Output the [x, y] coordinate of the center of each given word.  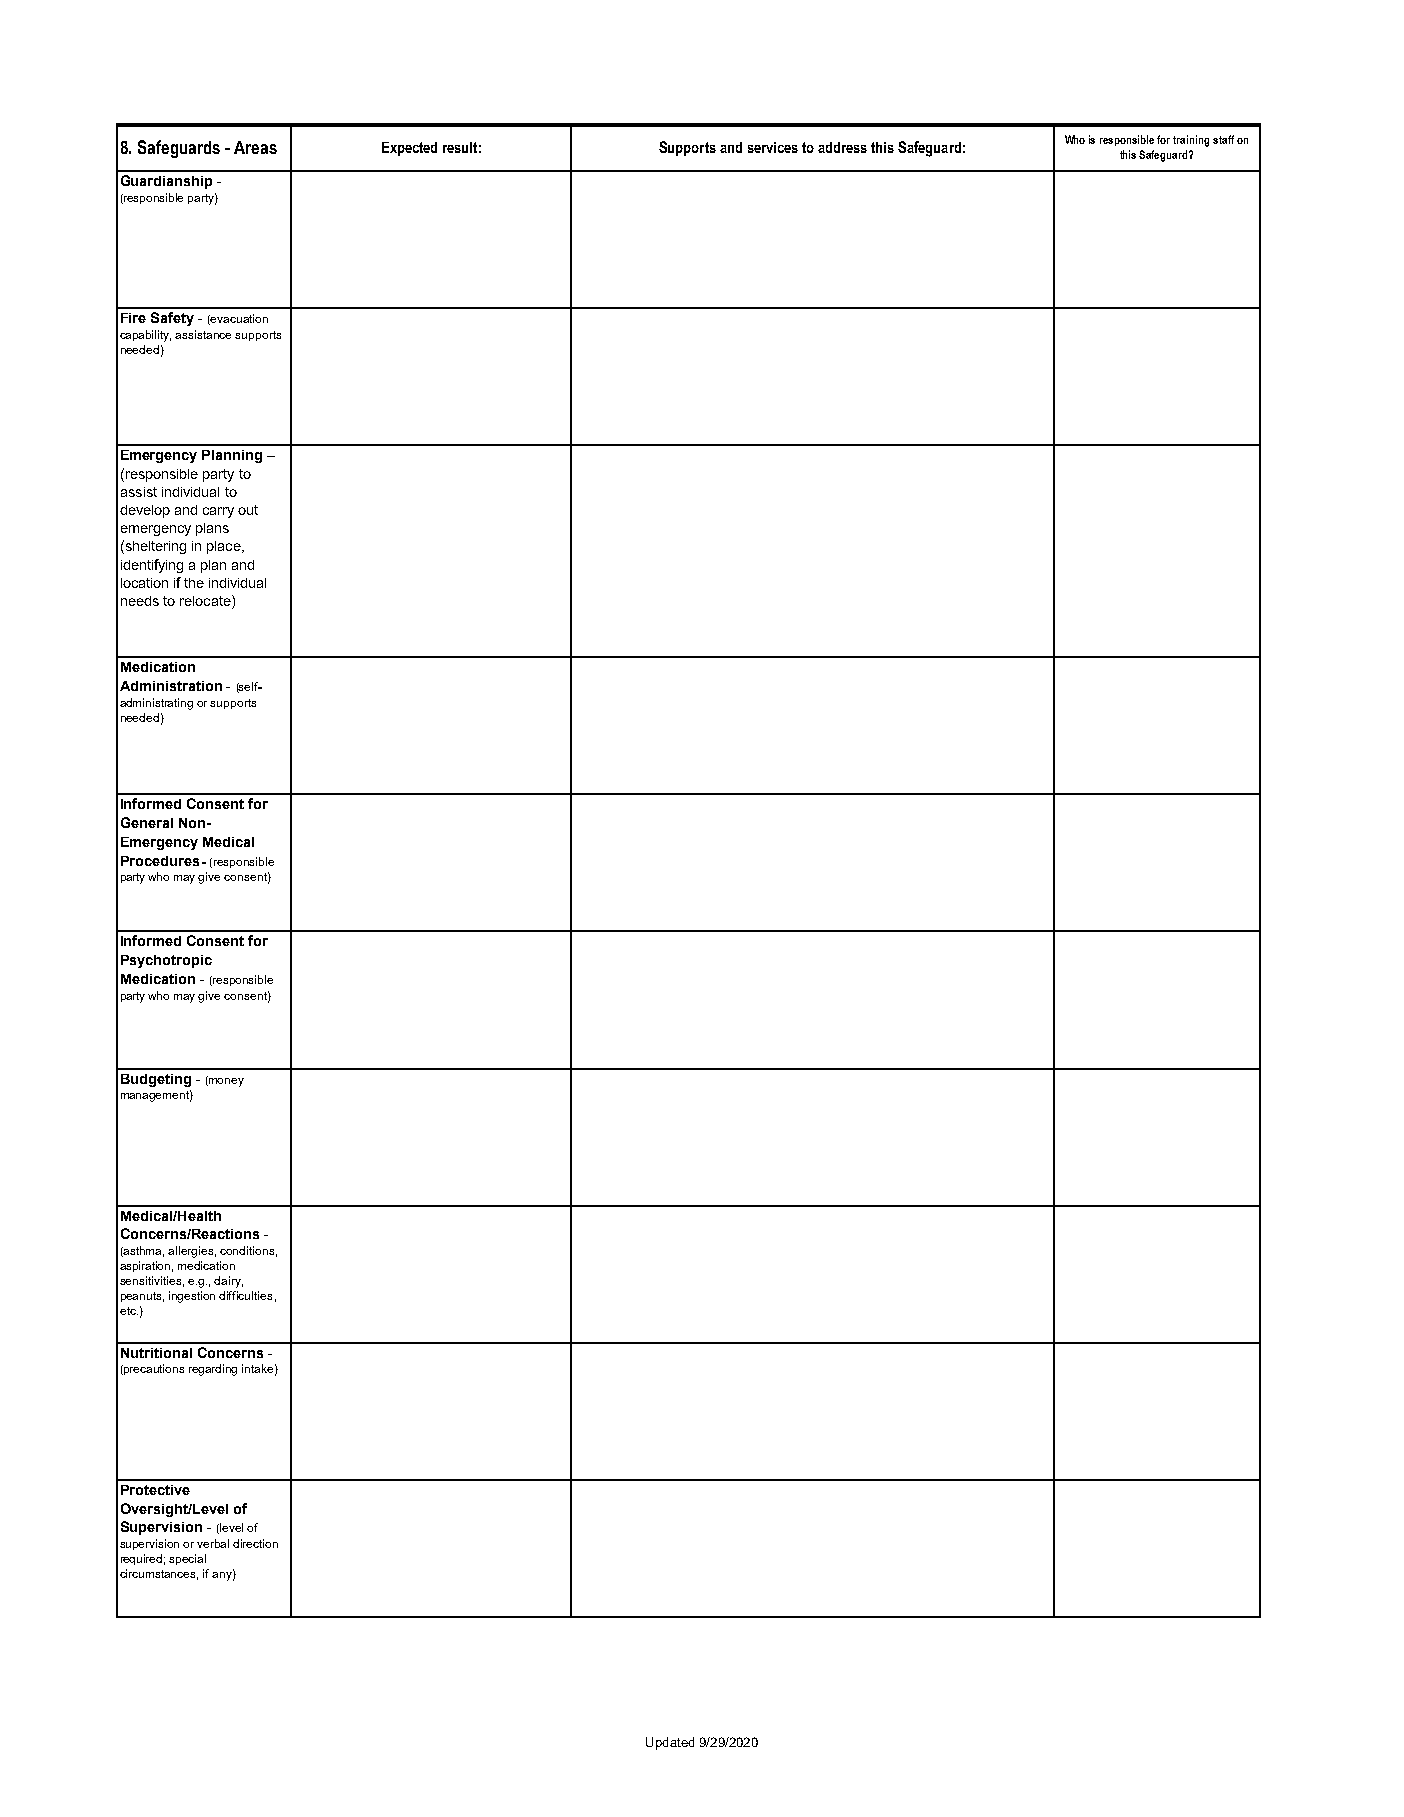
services [773, 147]
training [1191, 141]
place [225, 547]
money [225, 1081]
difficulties [245, 1295]
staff [1223, 139]
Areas [255, 147]
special [187, 1559]
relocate [206, 602]
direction [255, 1543]
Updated [670, 1743]
